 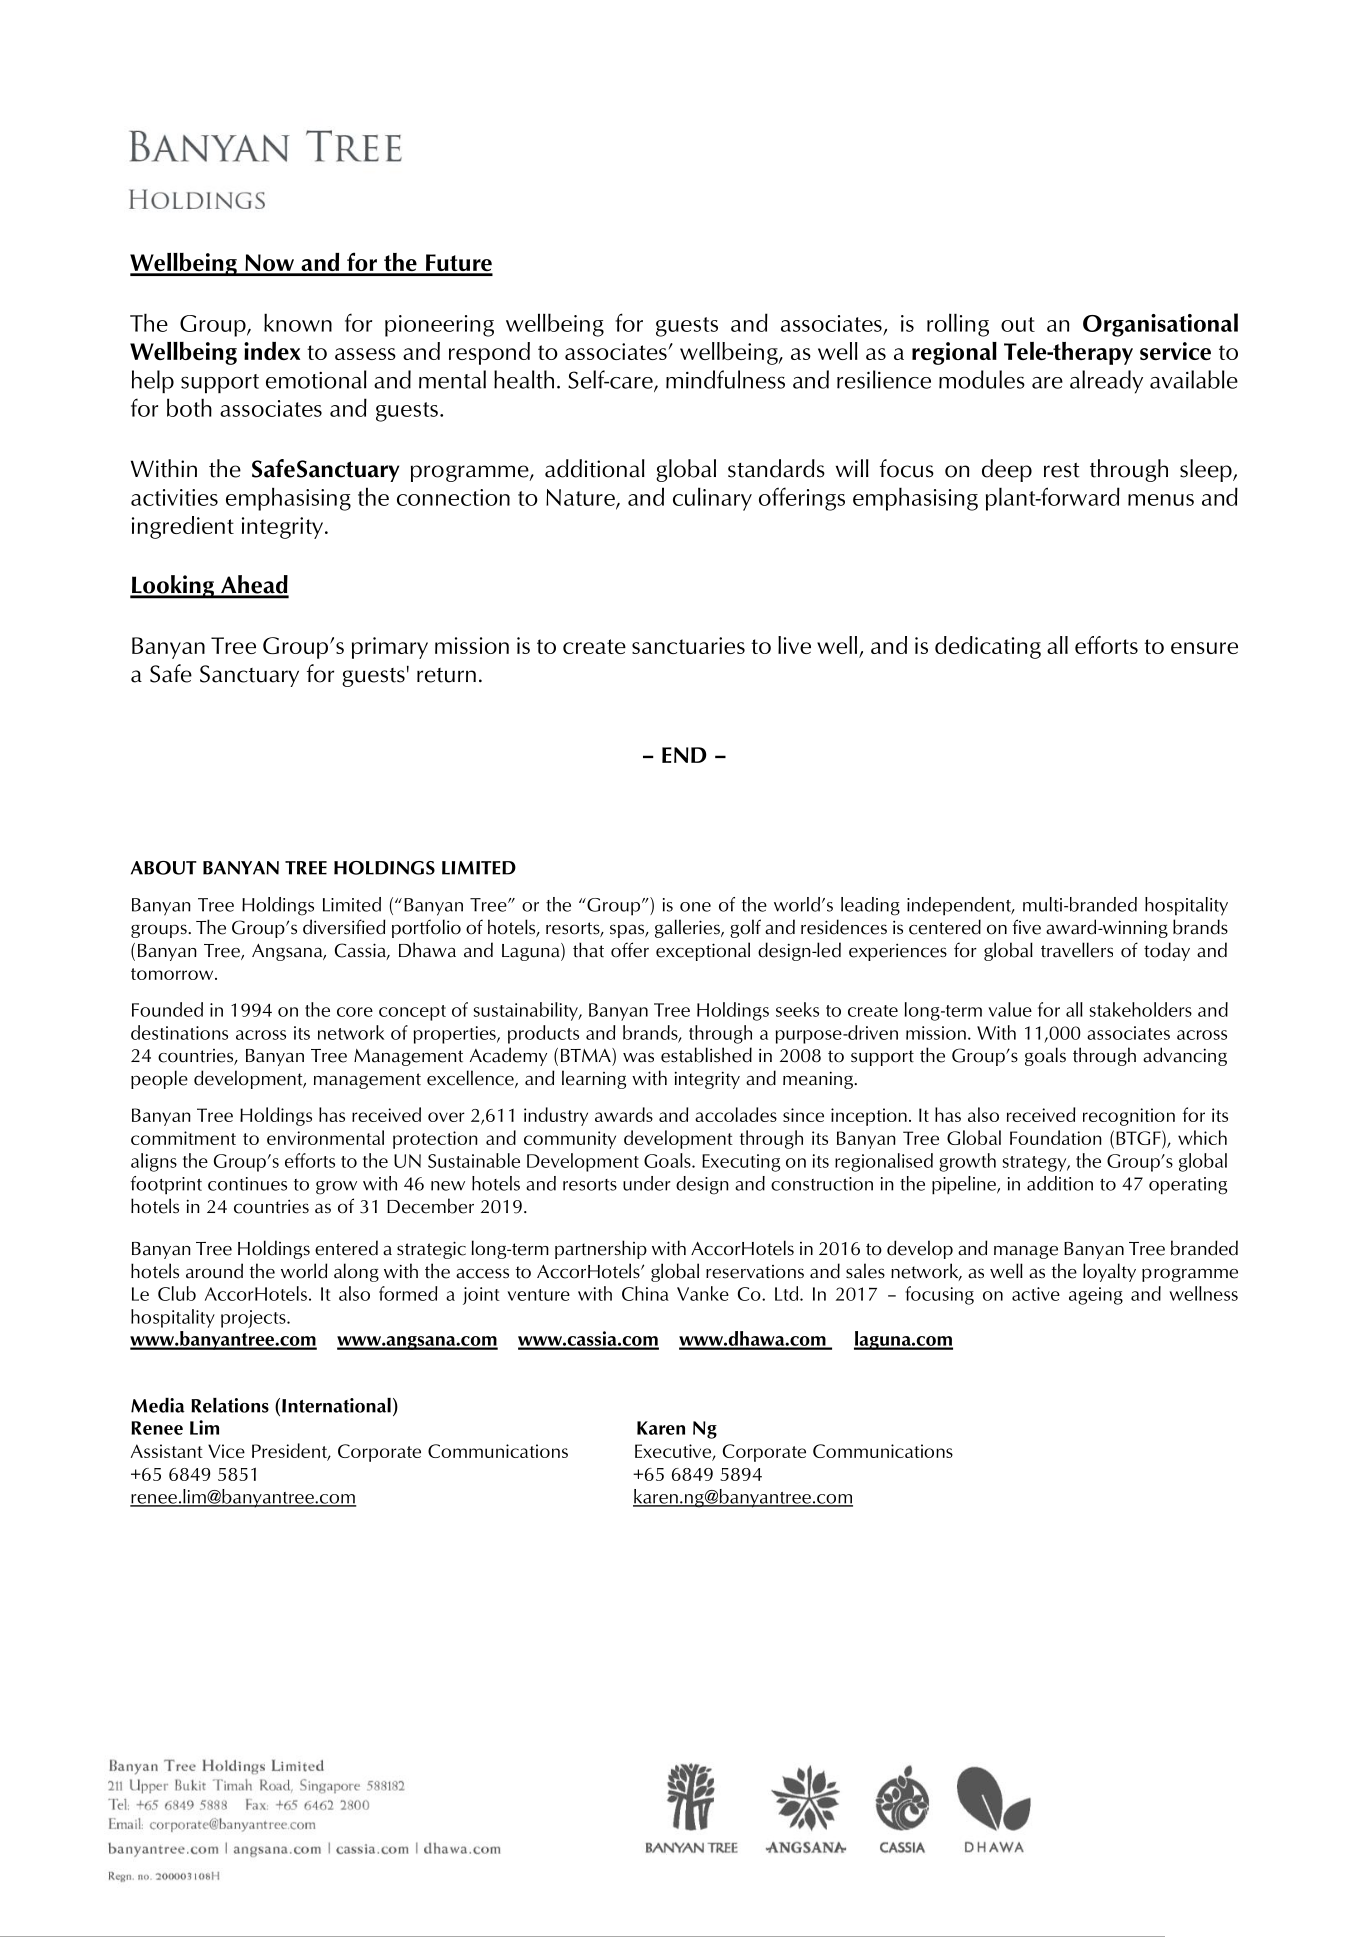 What do you see at coordinates (988, 647) in the screenshot?
I see `dedicating` at bounding box center [988, 647].
